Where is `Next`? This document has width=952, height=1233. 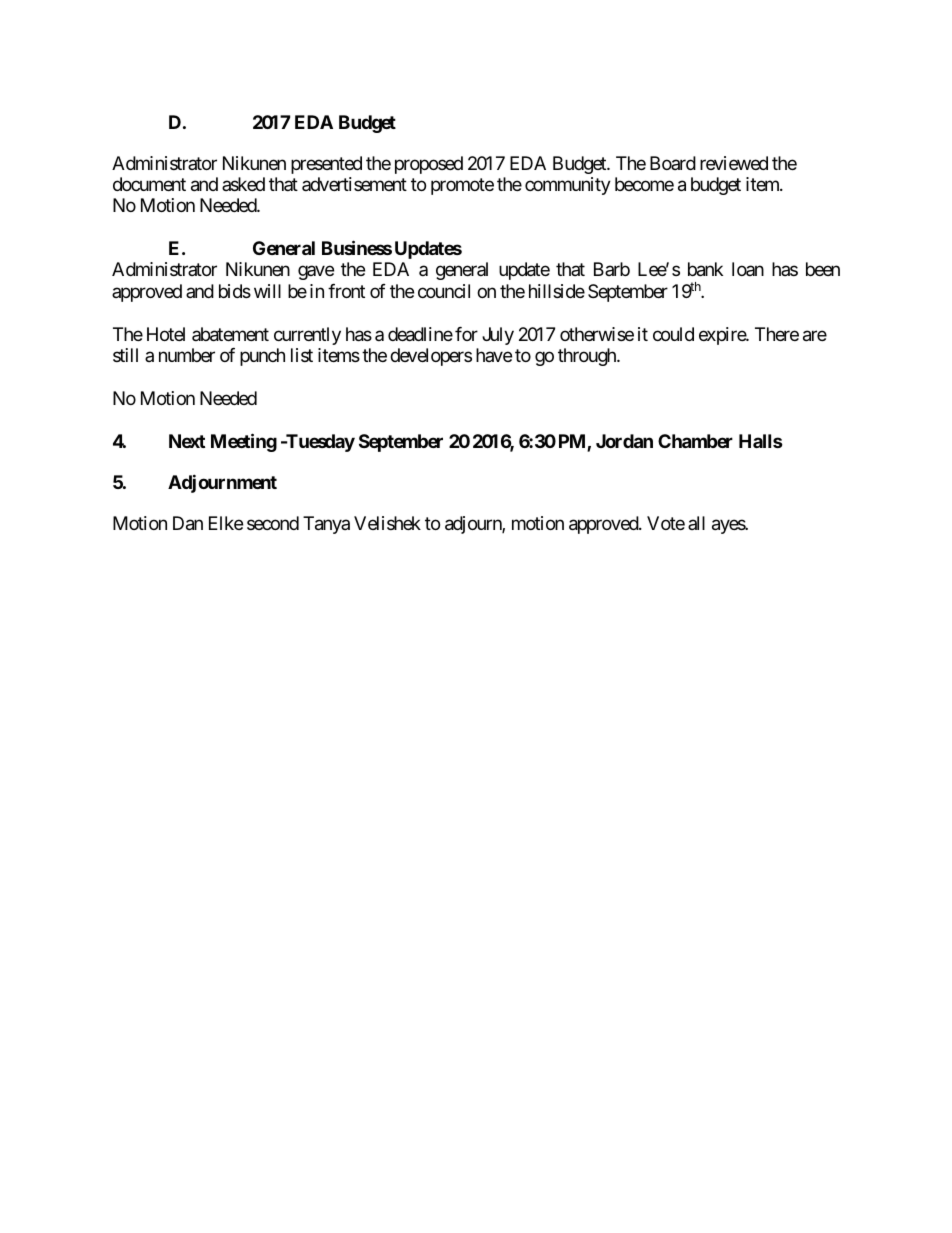 Next is located at coordinates (187, 441).
